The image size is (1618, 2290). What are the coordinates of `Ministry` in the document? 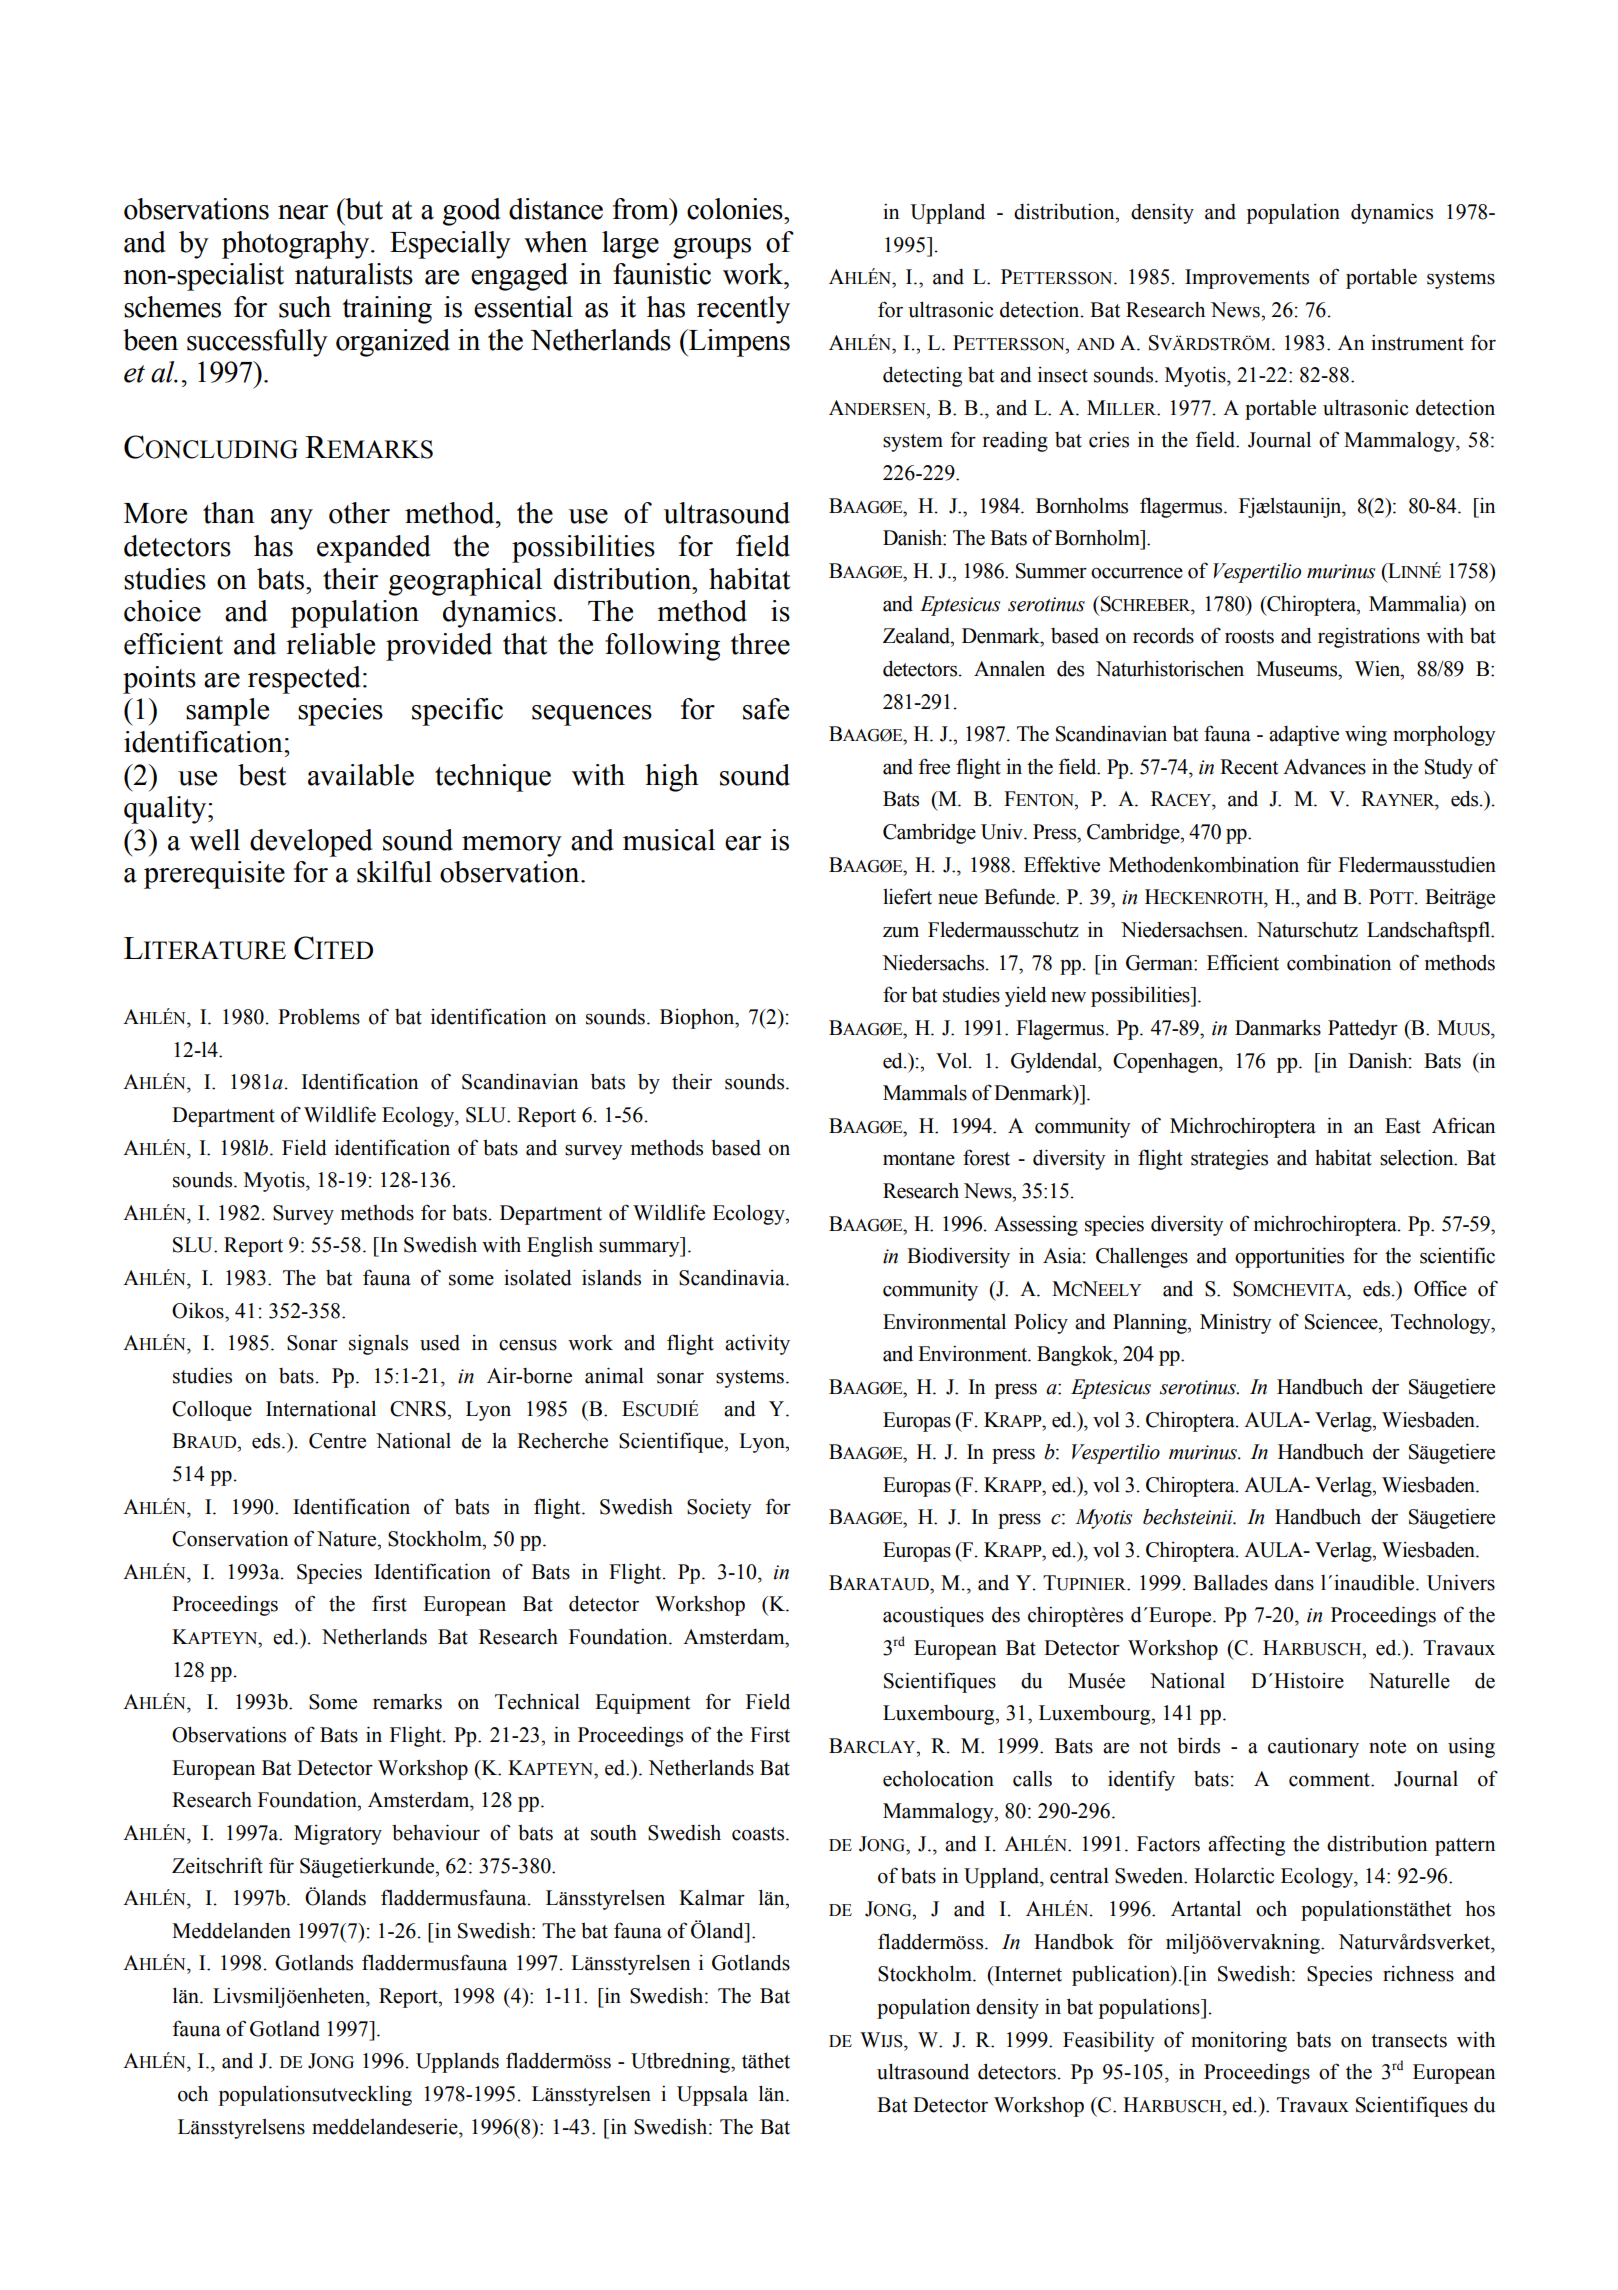 It's located at (1235, 1323).
